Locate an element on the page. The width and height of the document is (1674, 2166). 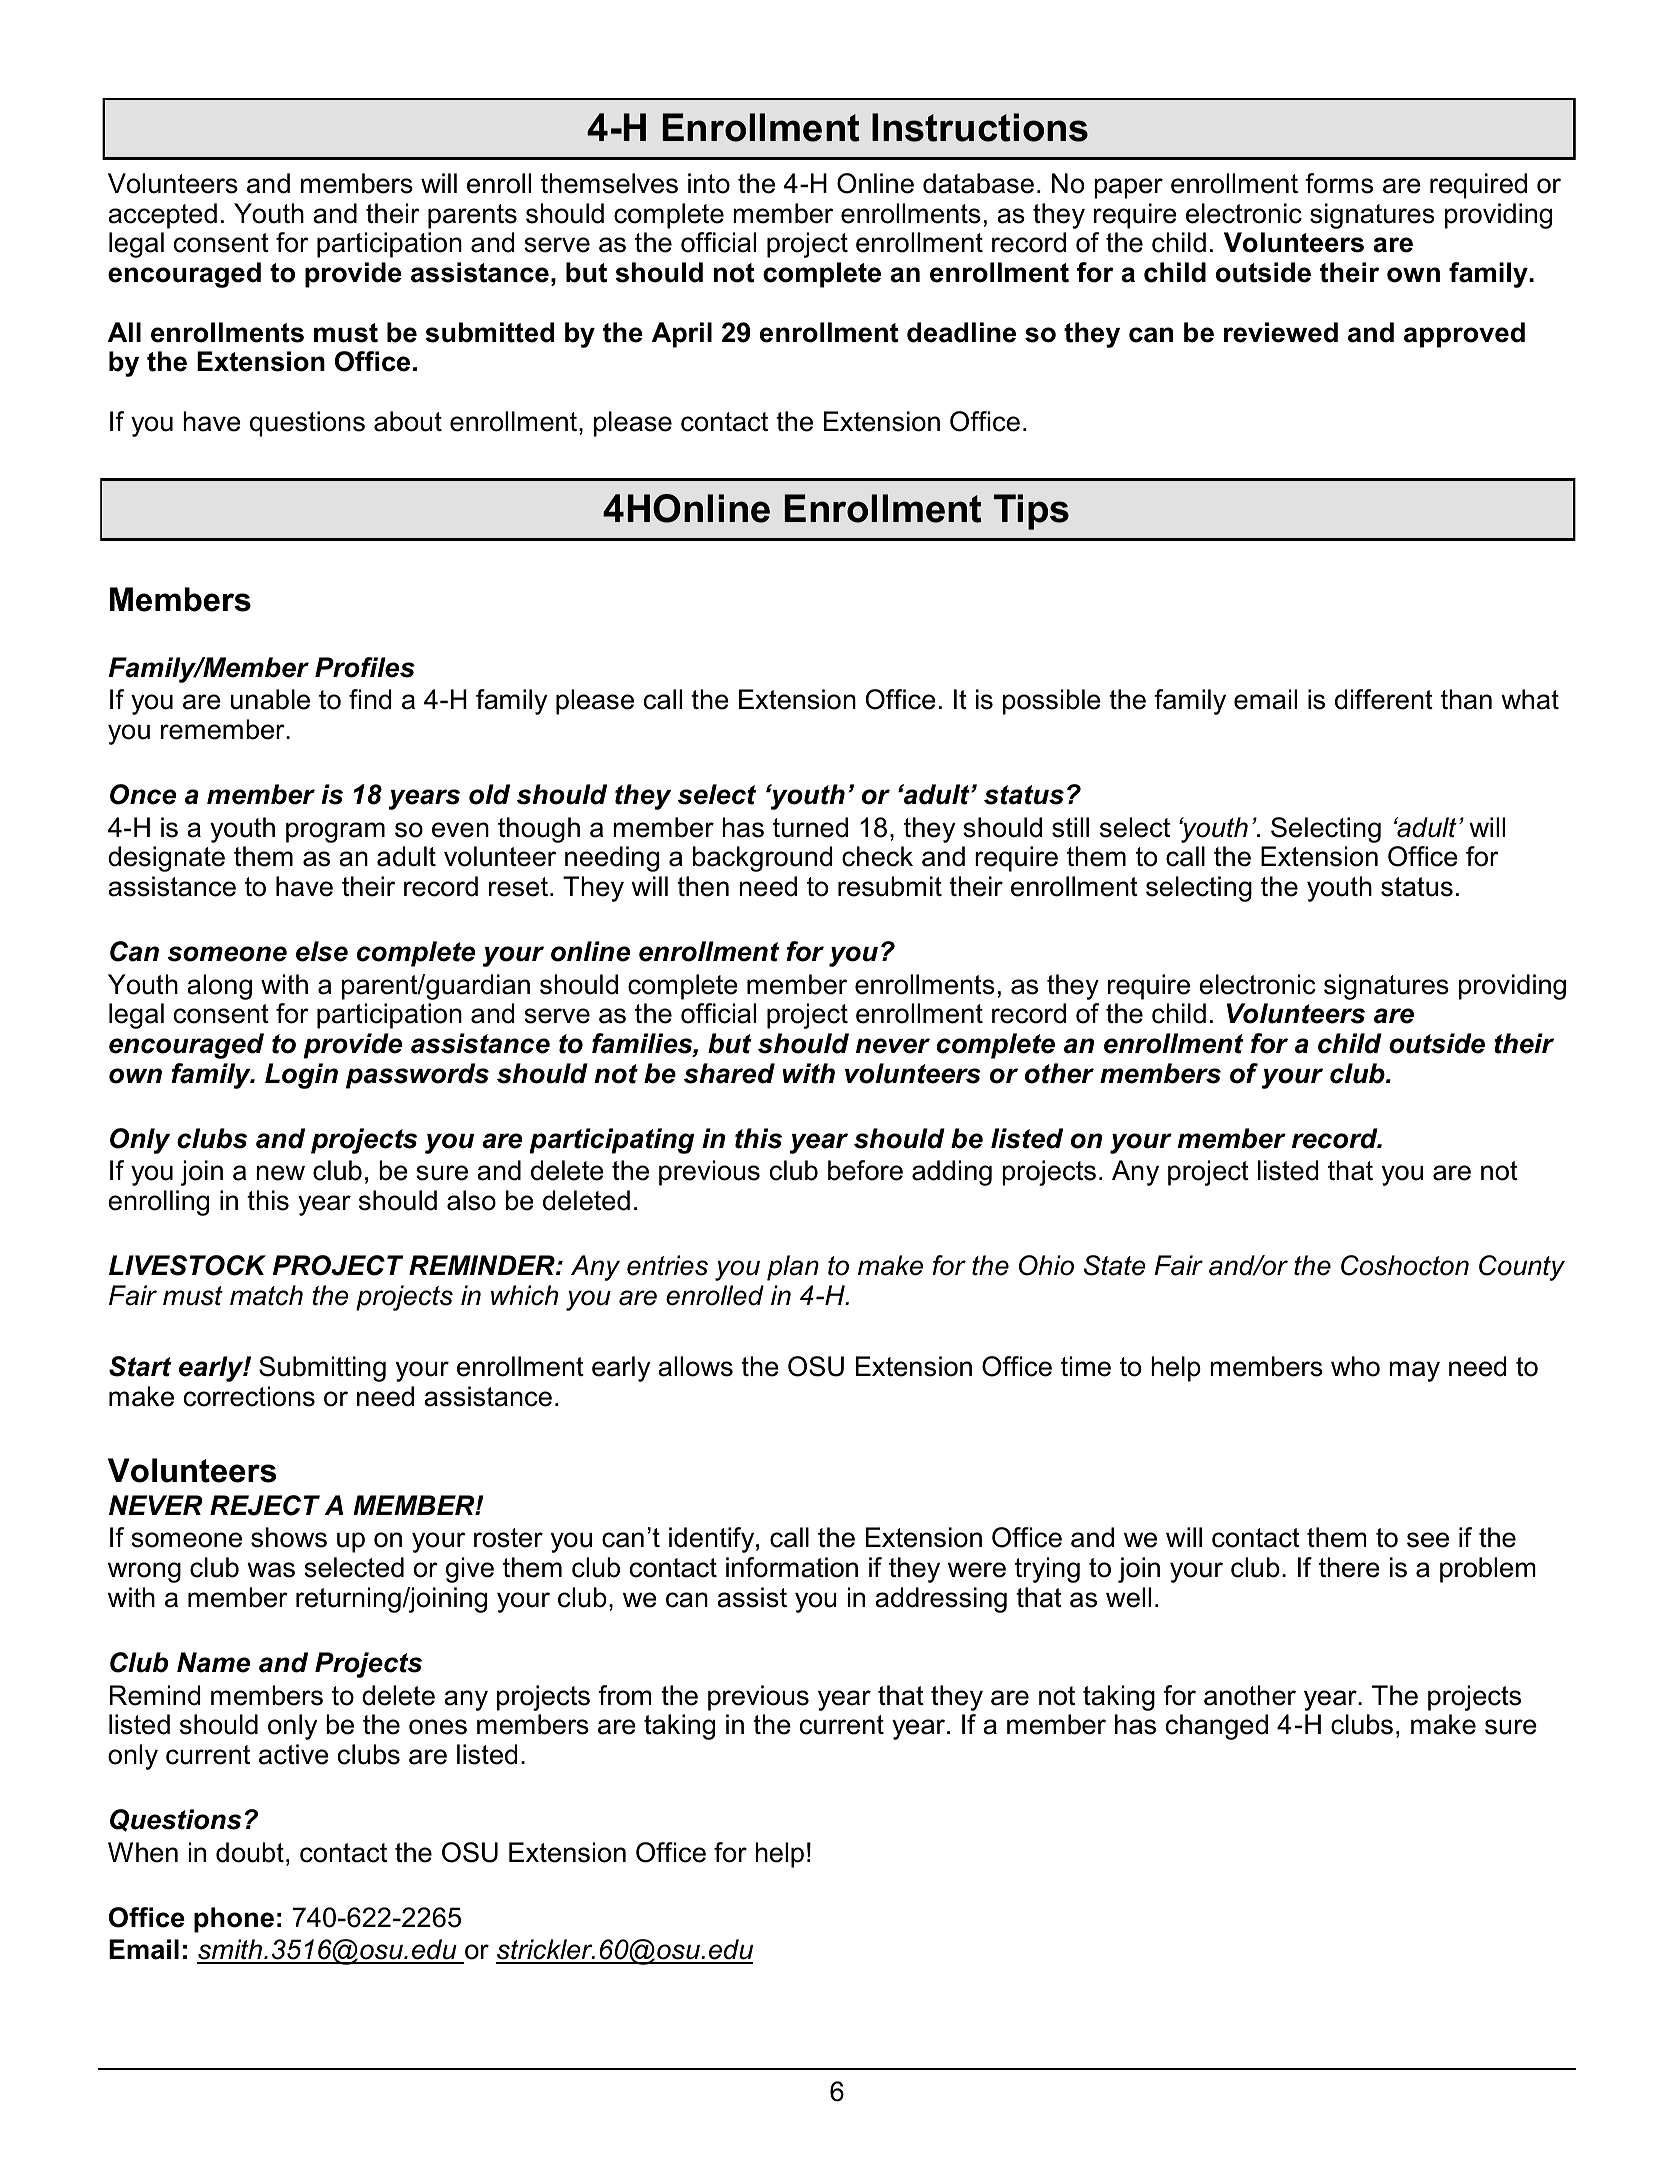
from is located at coordinates (624, 1695).
